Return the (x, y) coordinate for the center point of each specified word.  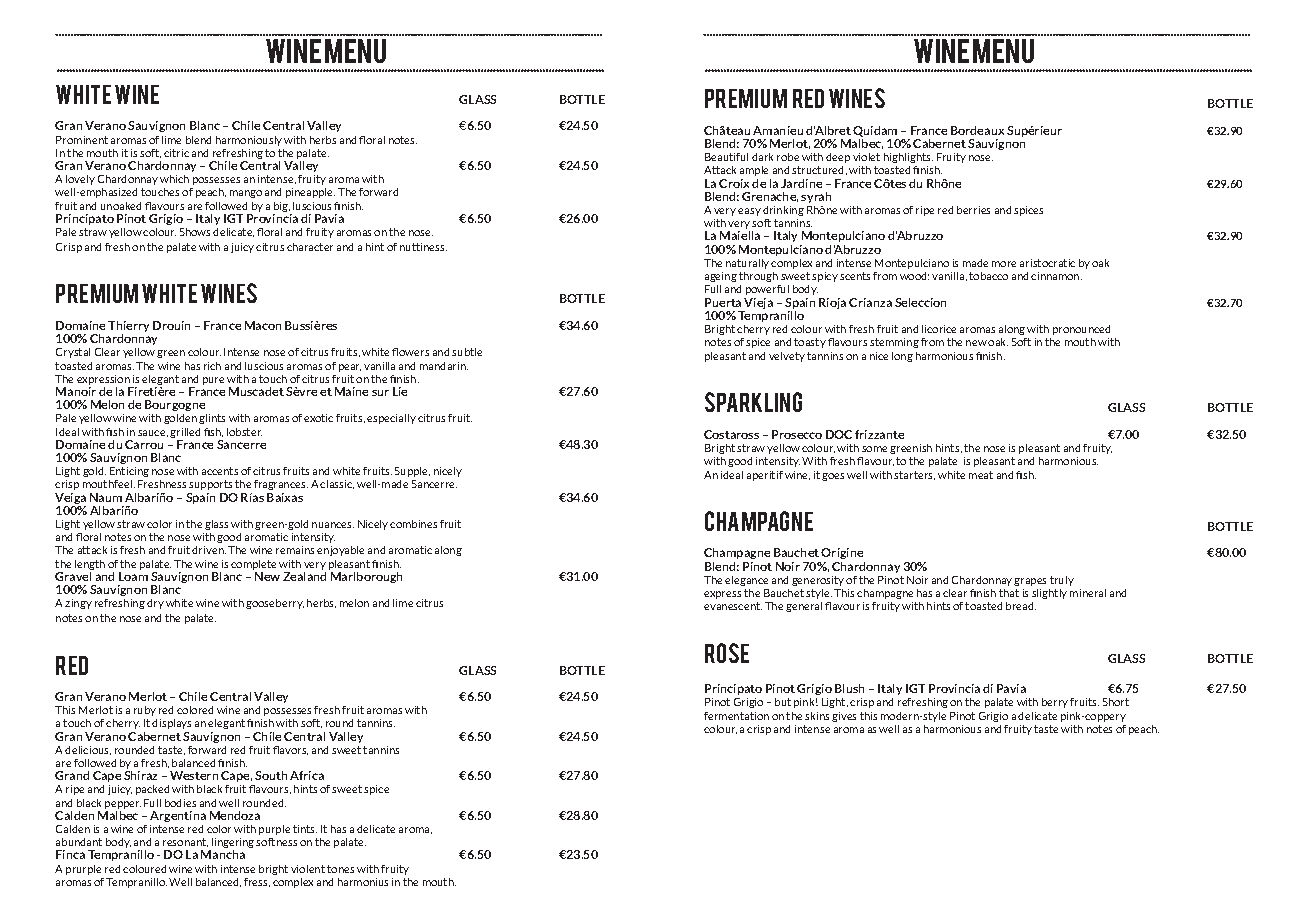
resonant (185, 842)
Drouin (171, 325)
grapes (1030, 582)
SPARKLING (753, 402)
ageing (721, 277)
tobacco (988, 276)
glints (212, 419)
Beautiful (726, 157)
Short (1116, 702)
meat (981, 475)
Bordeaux (977, 130)
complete (253, 565)
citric (176, 153)
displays (171, 724)
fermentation (736, 716)
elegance (746, 581)
